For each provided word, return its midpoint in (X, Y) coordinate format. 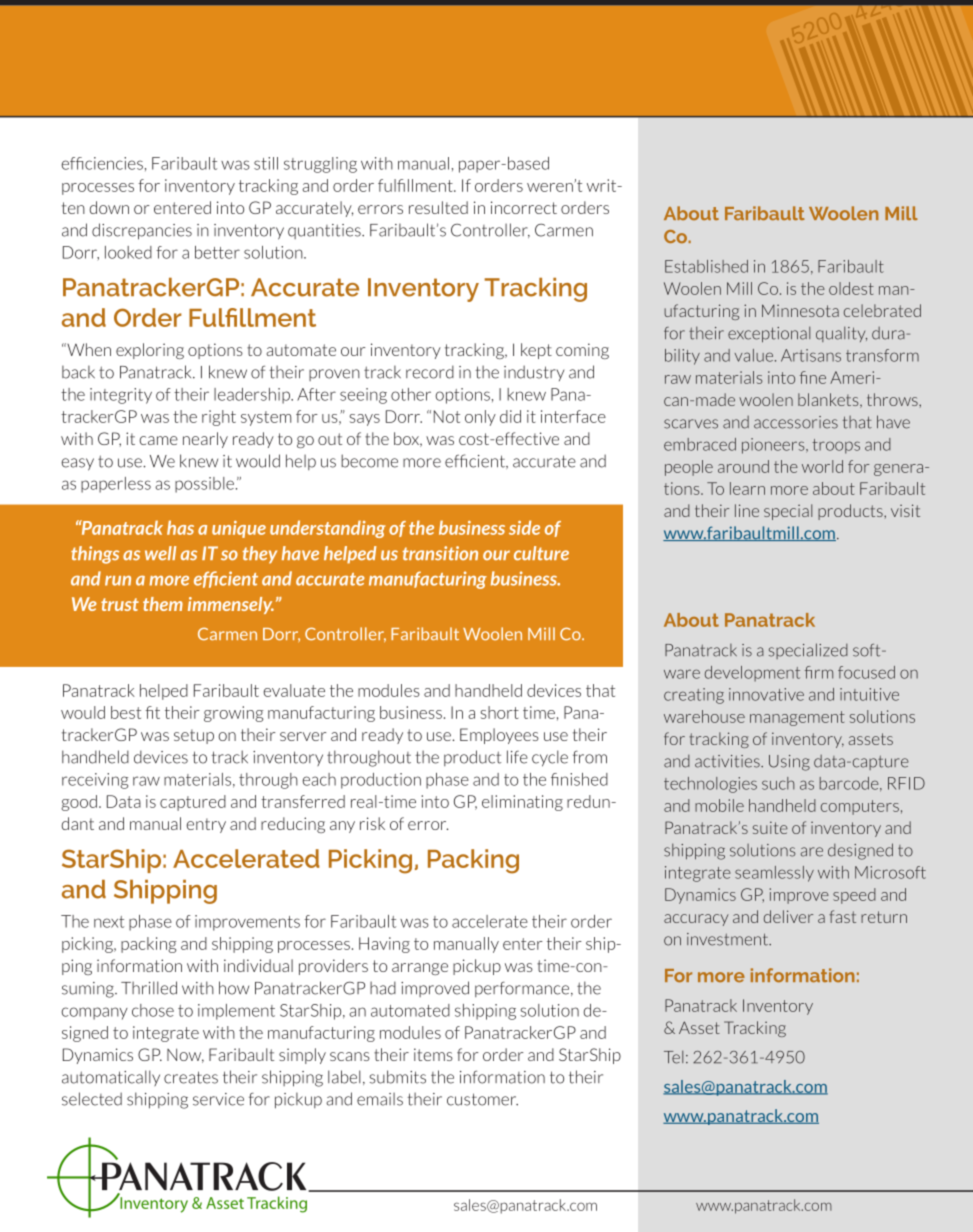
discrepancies (142, 231)
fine (813, 377)
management (797, 718)
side (524, 527)
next (109, 922)
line (747, 510)
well (160, 553)
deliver (788, 916)
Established (706, 266)
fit (152, 712)
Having (384, 945)
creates (191, 1077)
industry (534, 373)
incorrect (524, 207)
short (500, 712)
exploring (150, 351)
